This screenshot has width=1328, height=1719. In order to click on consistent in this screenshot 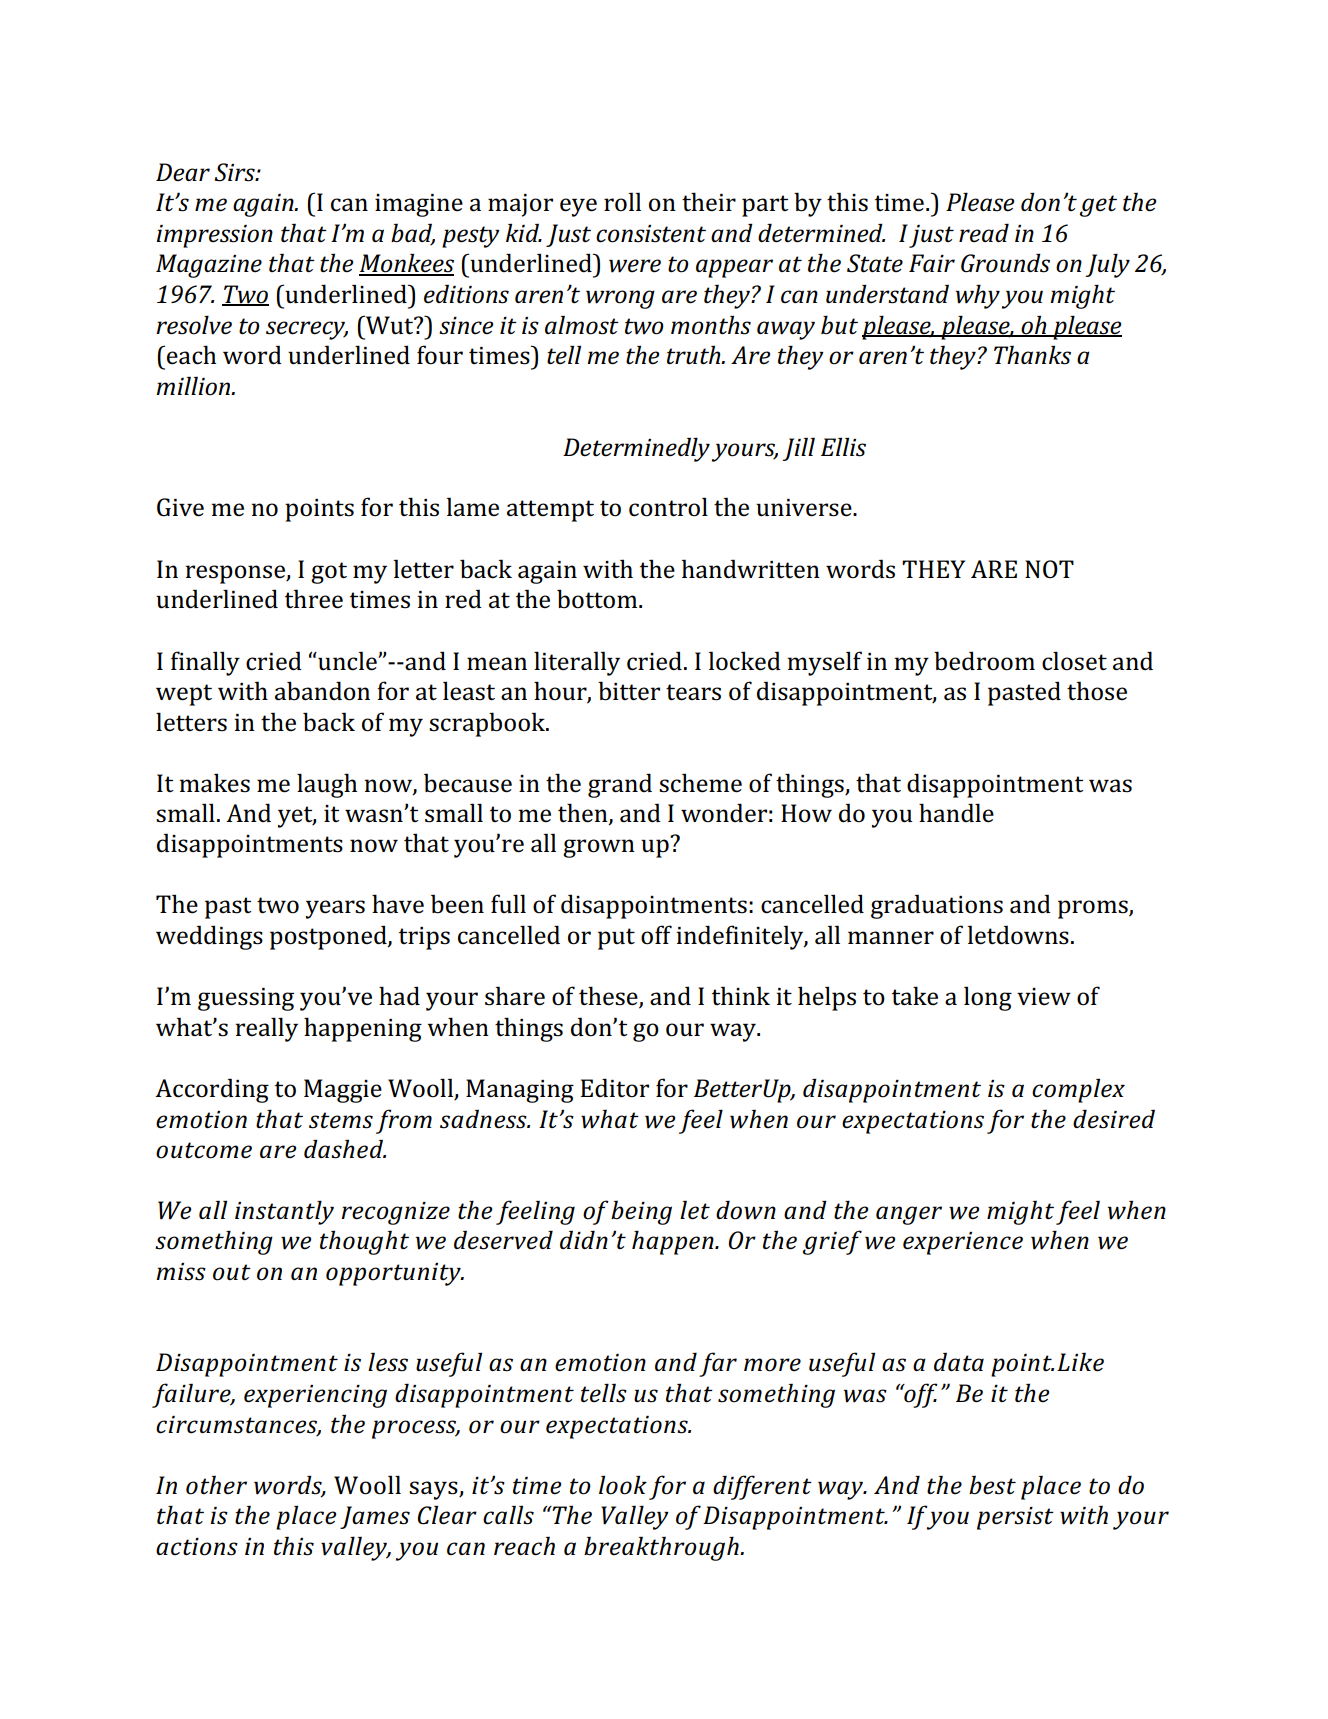, I will do `click(651, 234)`.
